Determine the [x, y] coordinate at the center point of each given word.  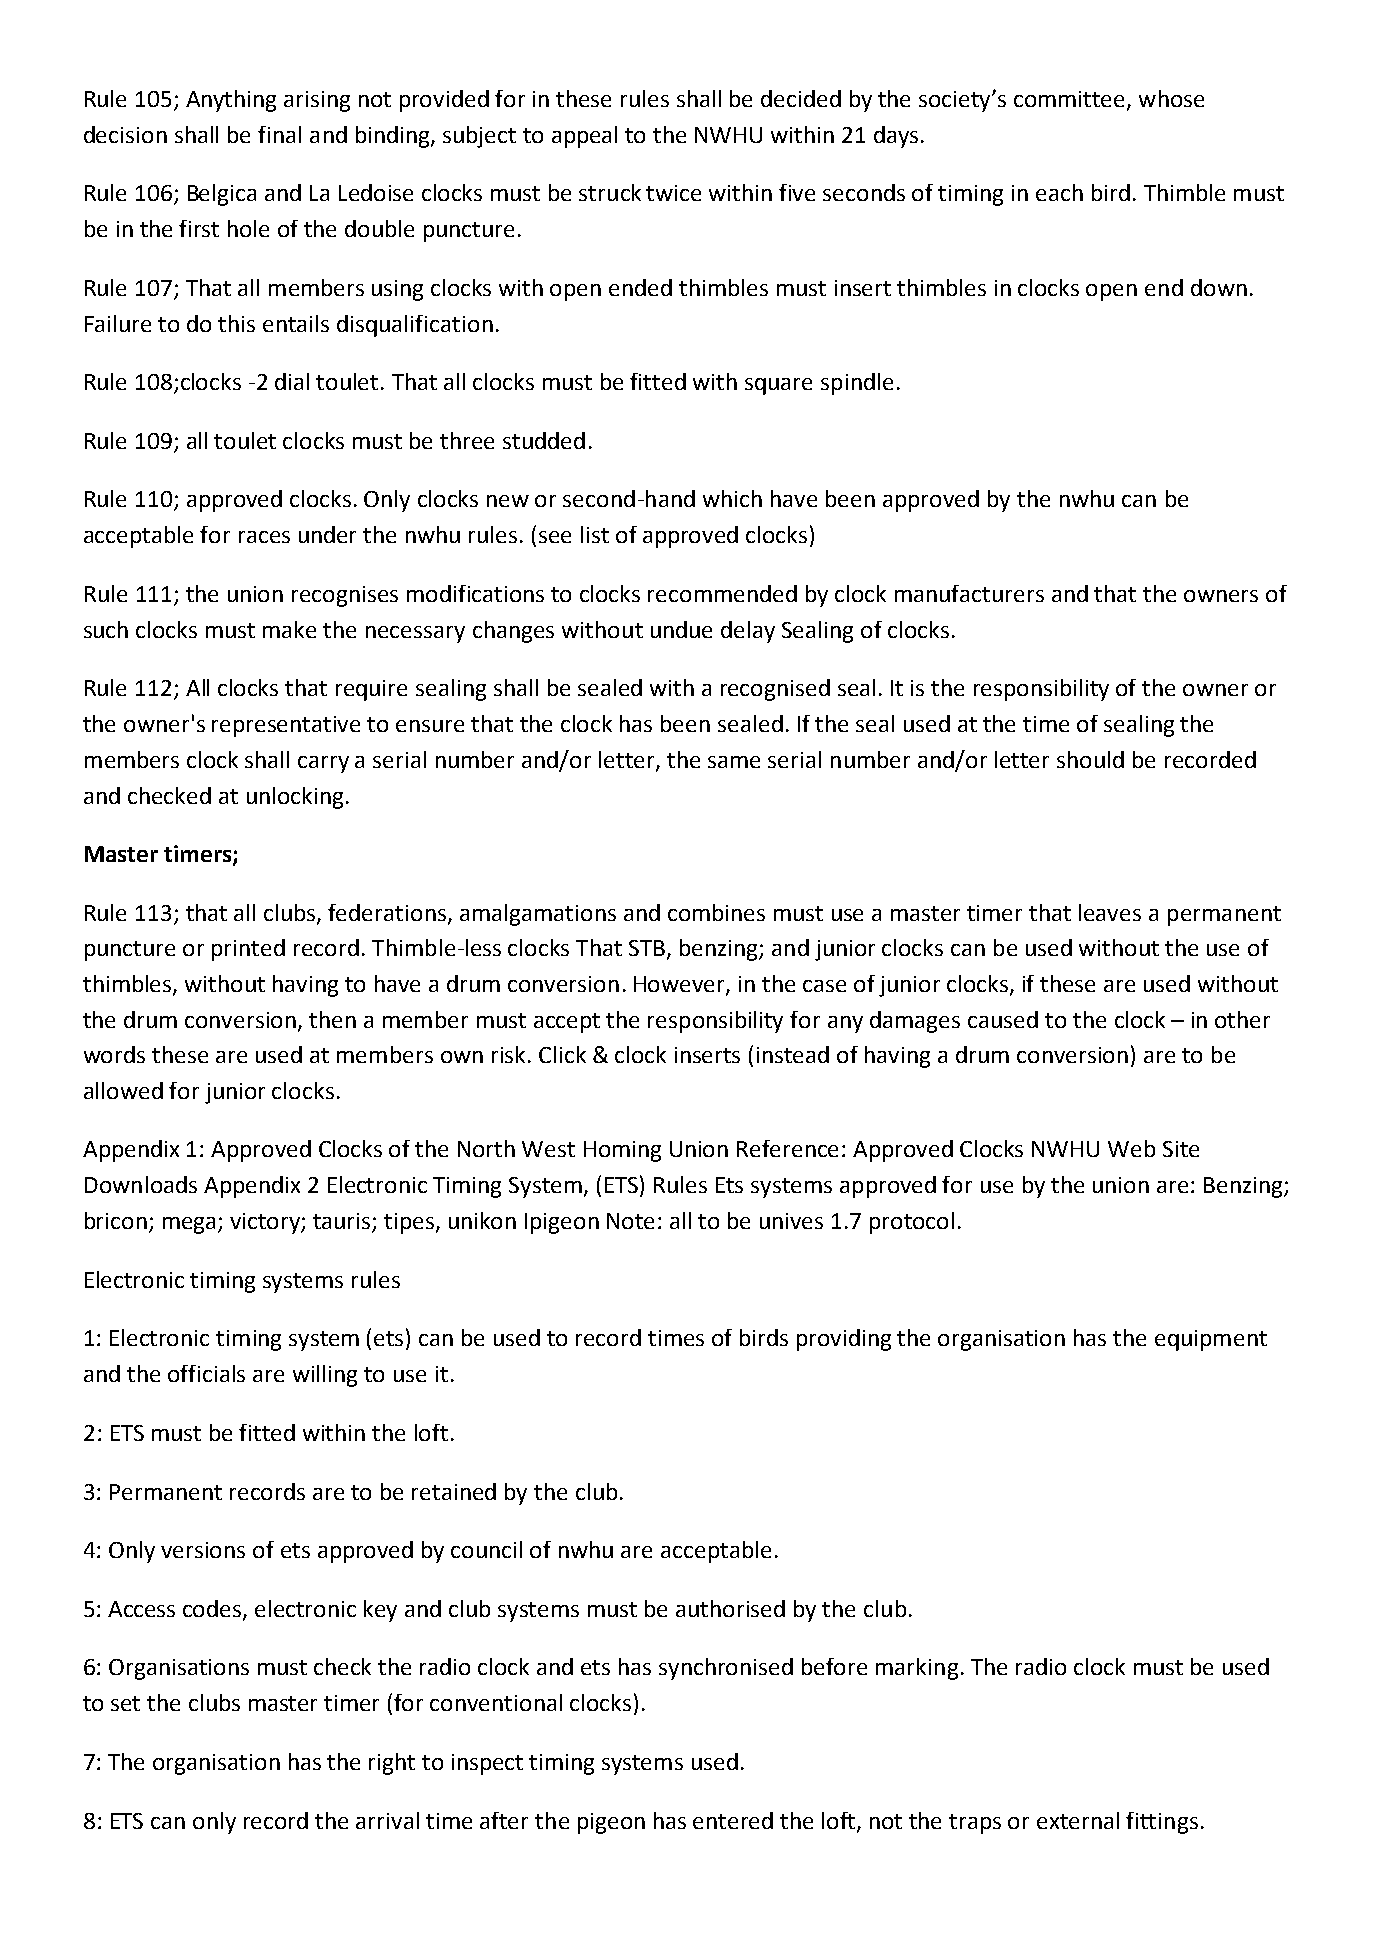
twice [673, 193]
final [279, 134]
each [1059, 192]
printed [248, 950]
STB [647, 948]
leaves [1110, 912]
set [125, 1703]
